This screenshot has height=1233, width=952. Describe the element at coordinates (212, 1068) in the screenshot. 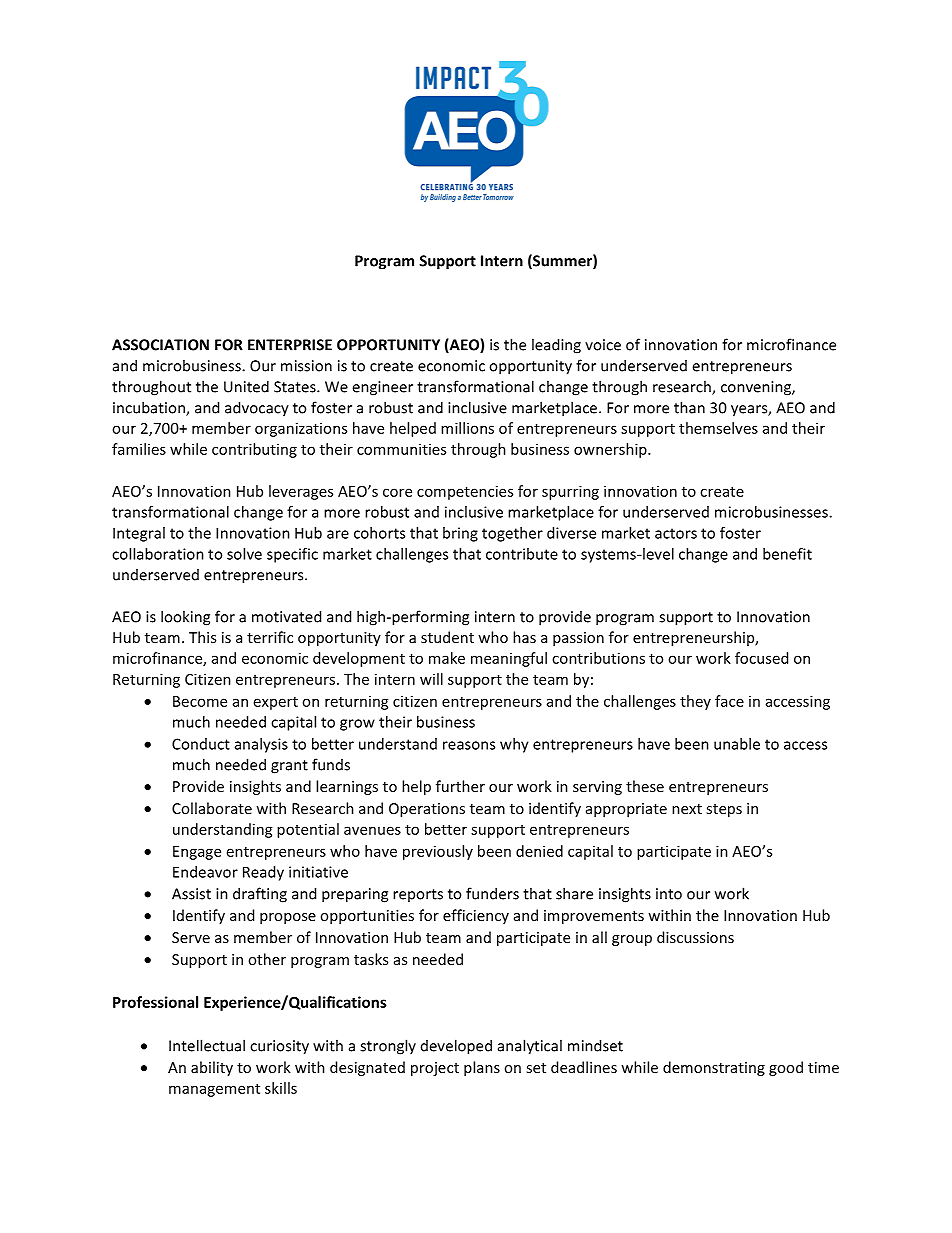

I see `ability` at that location.
